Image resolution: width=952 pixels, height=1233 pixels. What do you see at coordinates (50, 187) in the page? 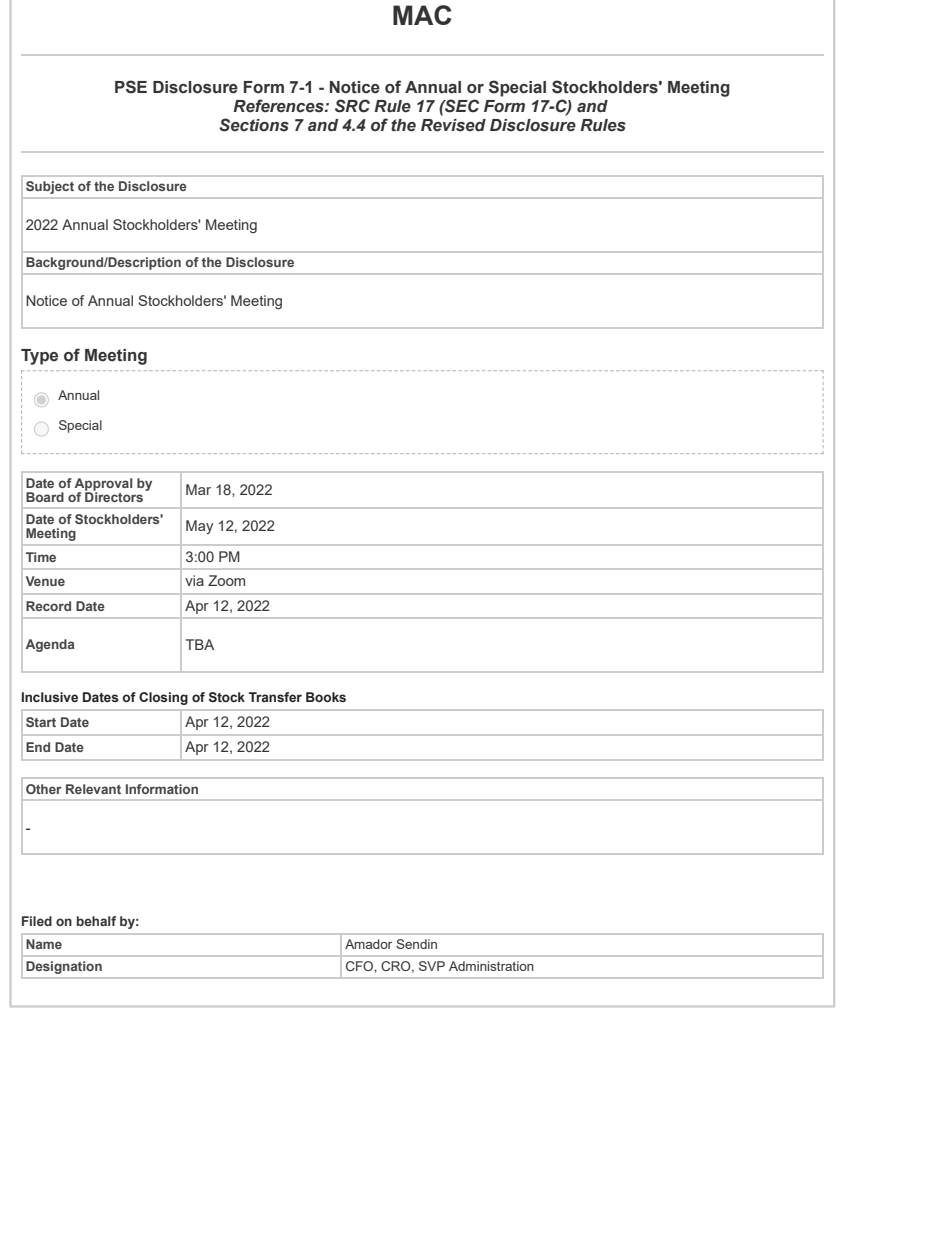
I see `Subject` at bounding box center [50, 187].
